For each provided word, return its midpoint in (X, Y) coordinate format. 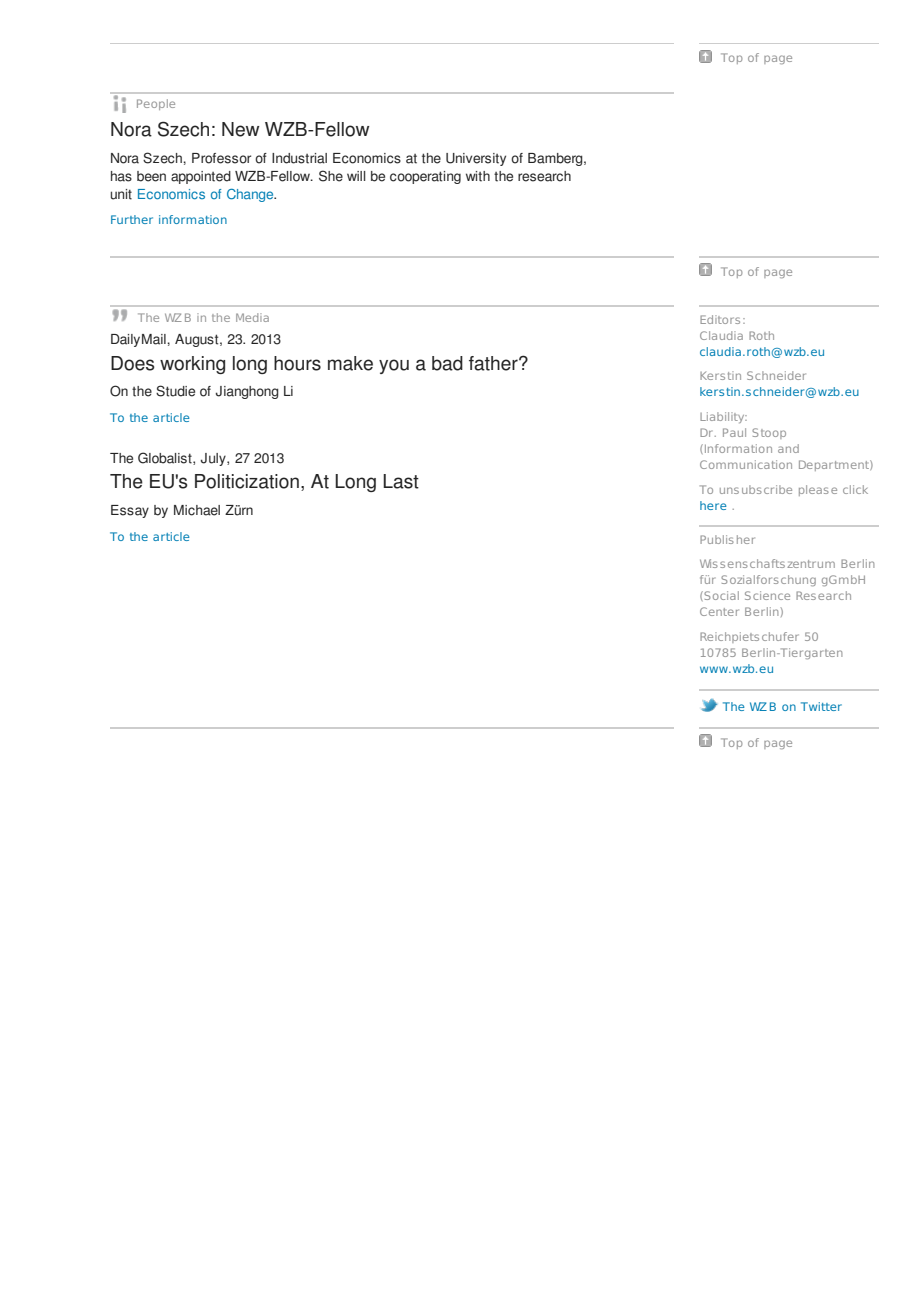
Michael (197, 510)
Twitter (821, 706)
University (476, 159)
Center (719, 611)
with (478, 176)
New (241, 129)
